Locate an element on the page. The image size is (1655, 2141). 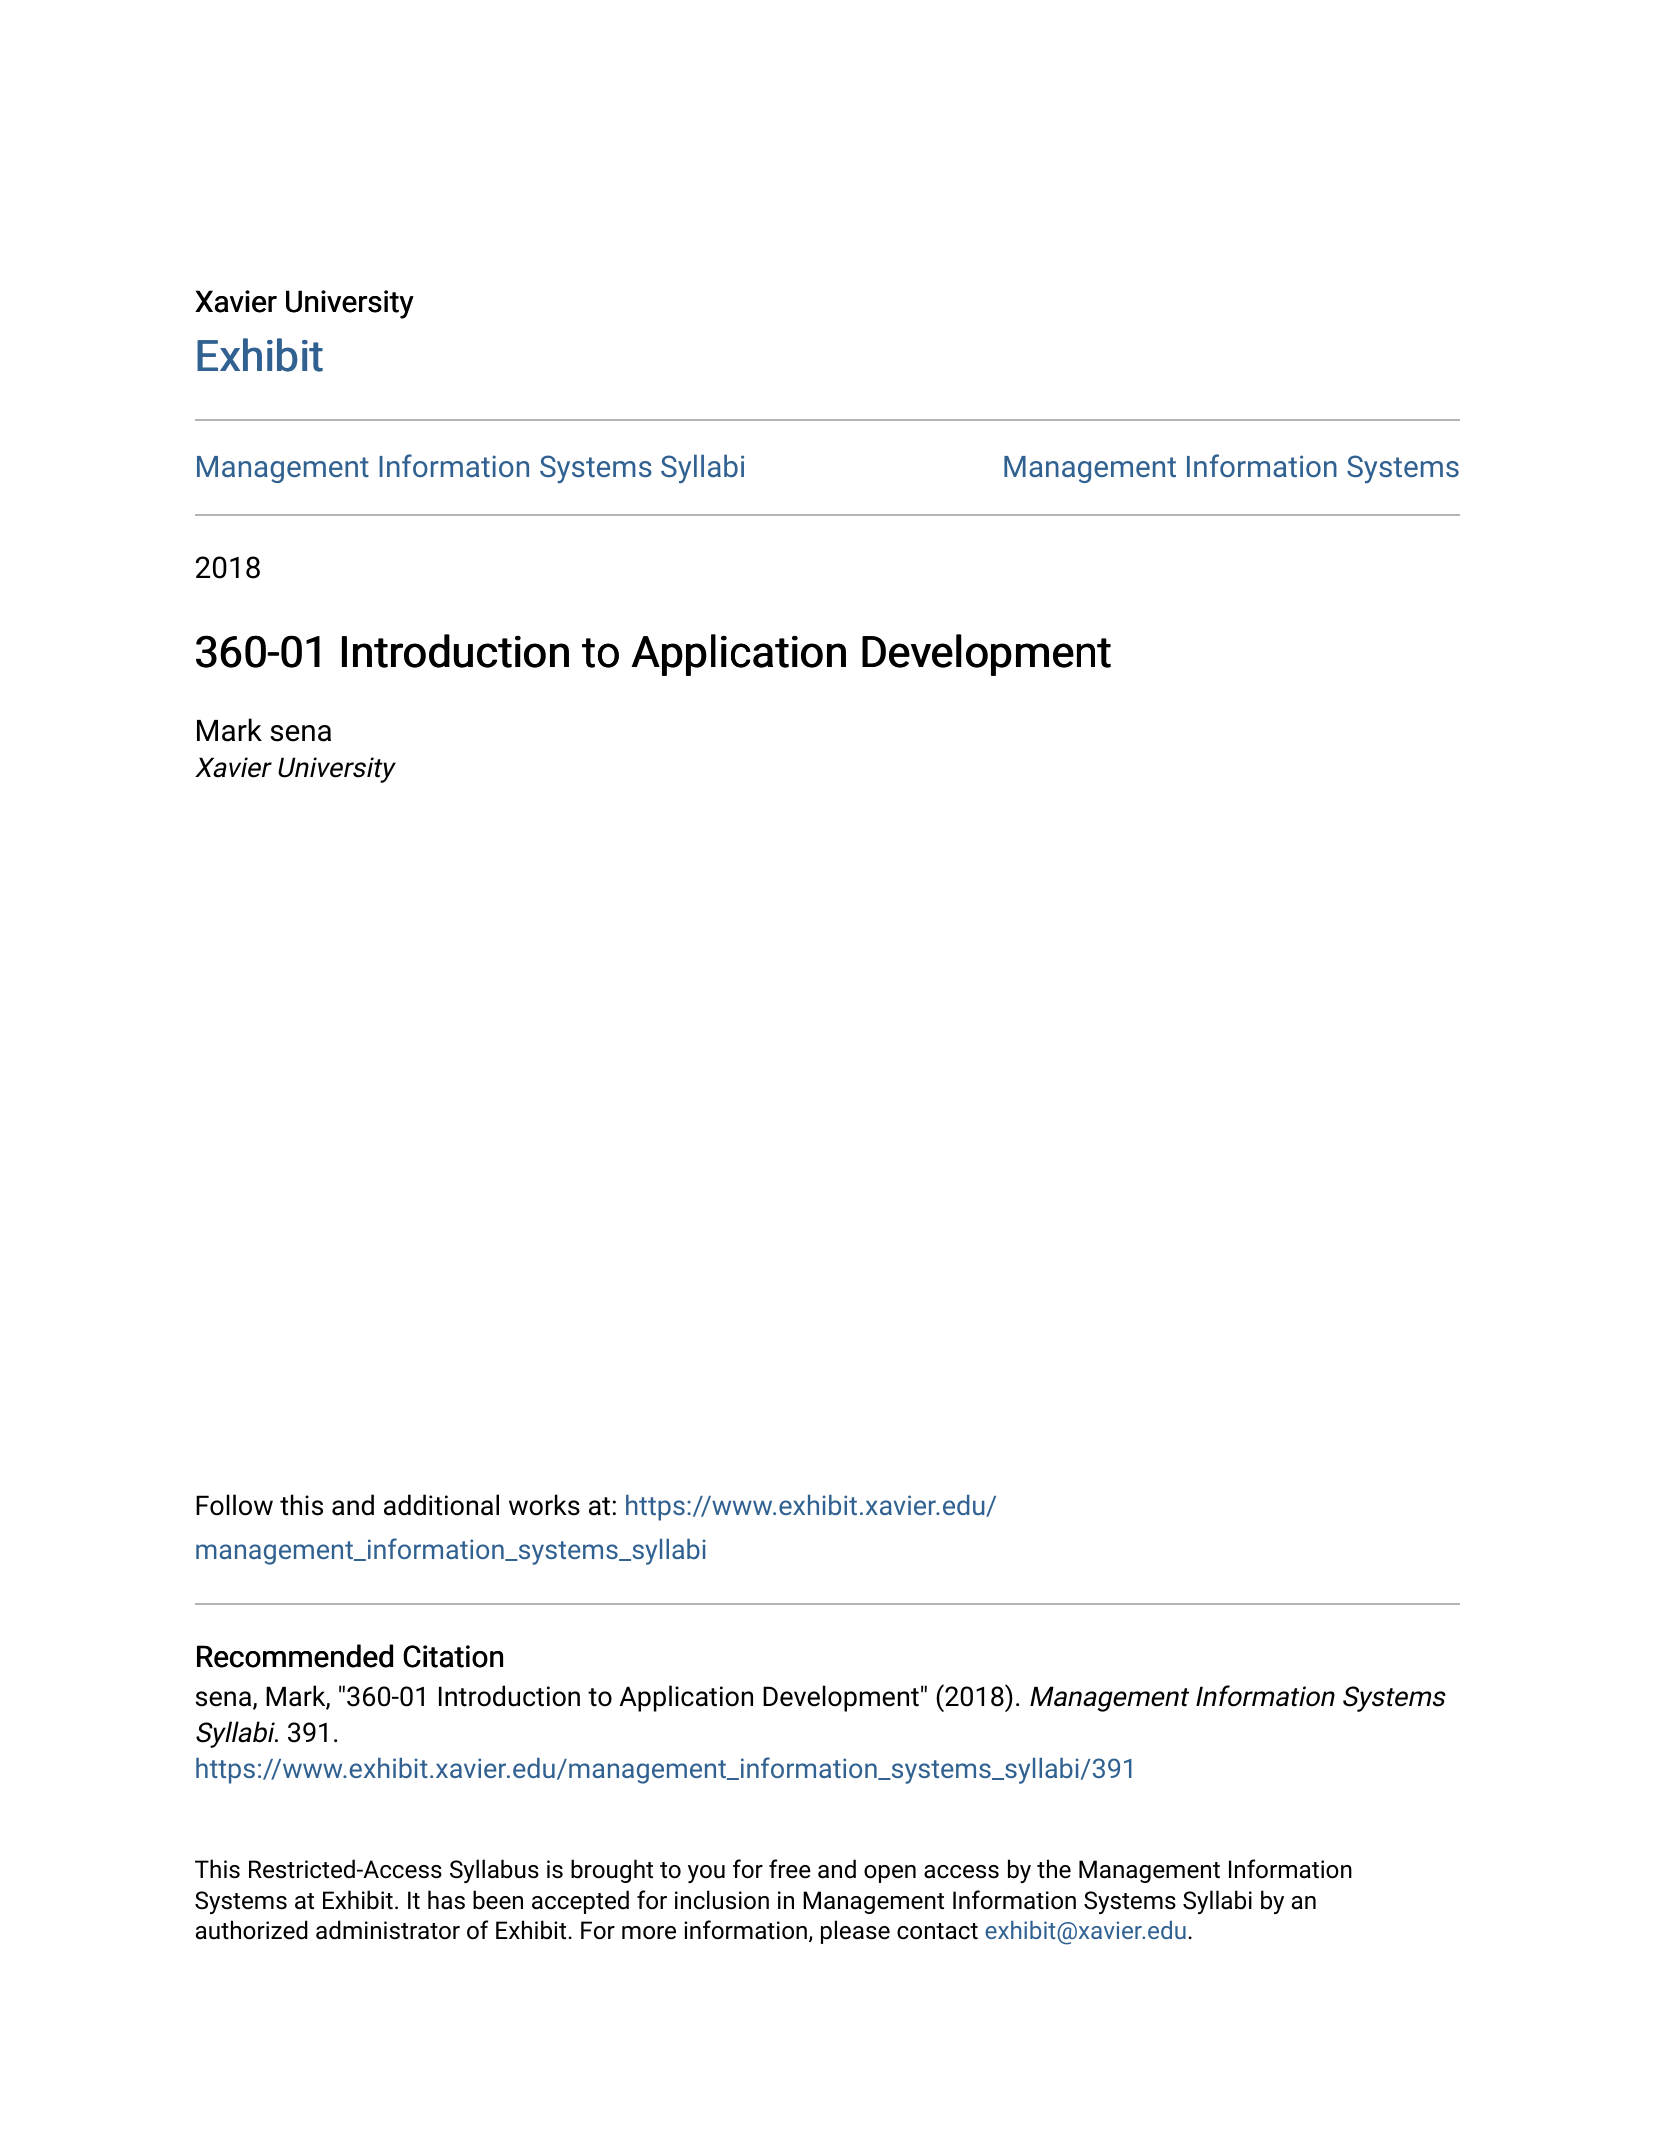
been is located at coordinates (498, 1900).
